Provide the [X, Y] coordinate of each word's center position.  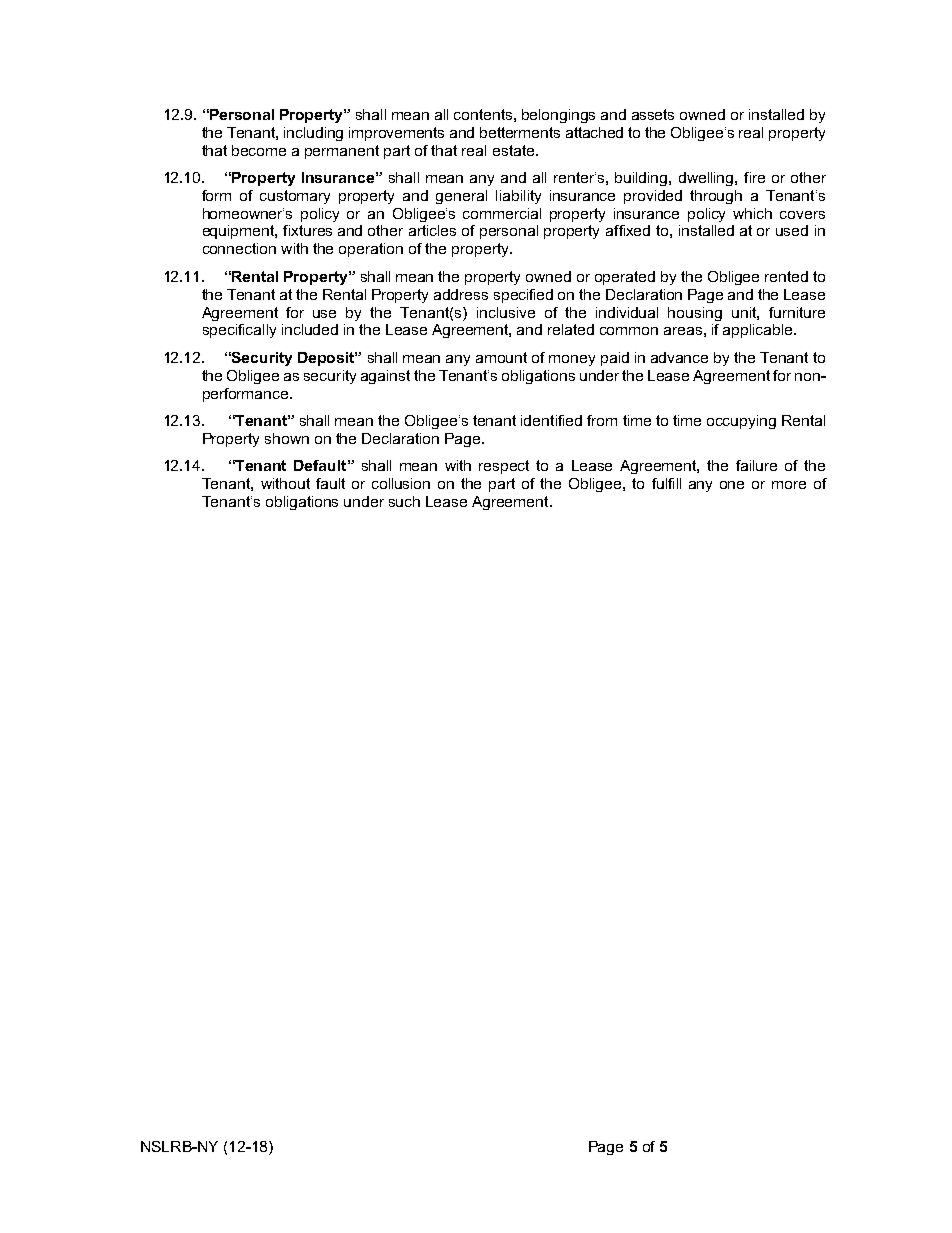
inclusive [506, 312]
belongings [558, 116]
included [310, 329]
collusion [401, 483]
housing [695, 314]
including [313, 134]
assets [653, 114]
